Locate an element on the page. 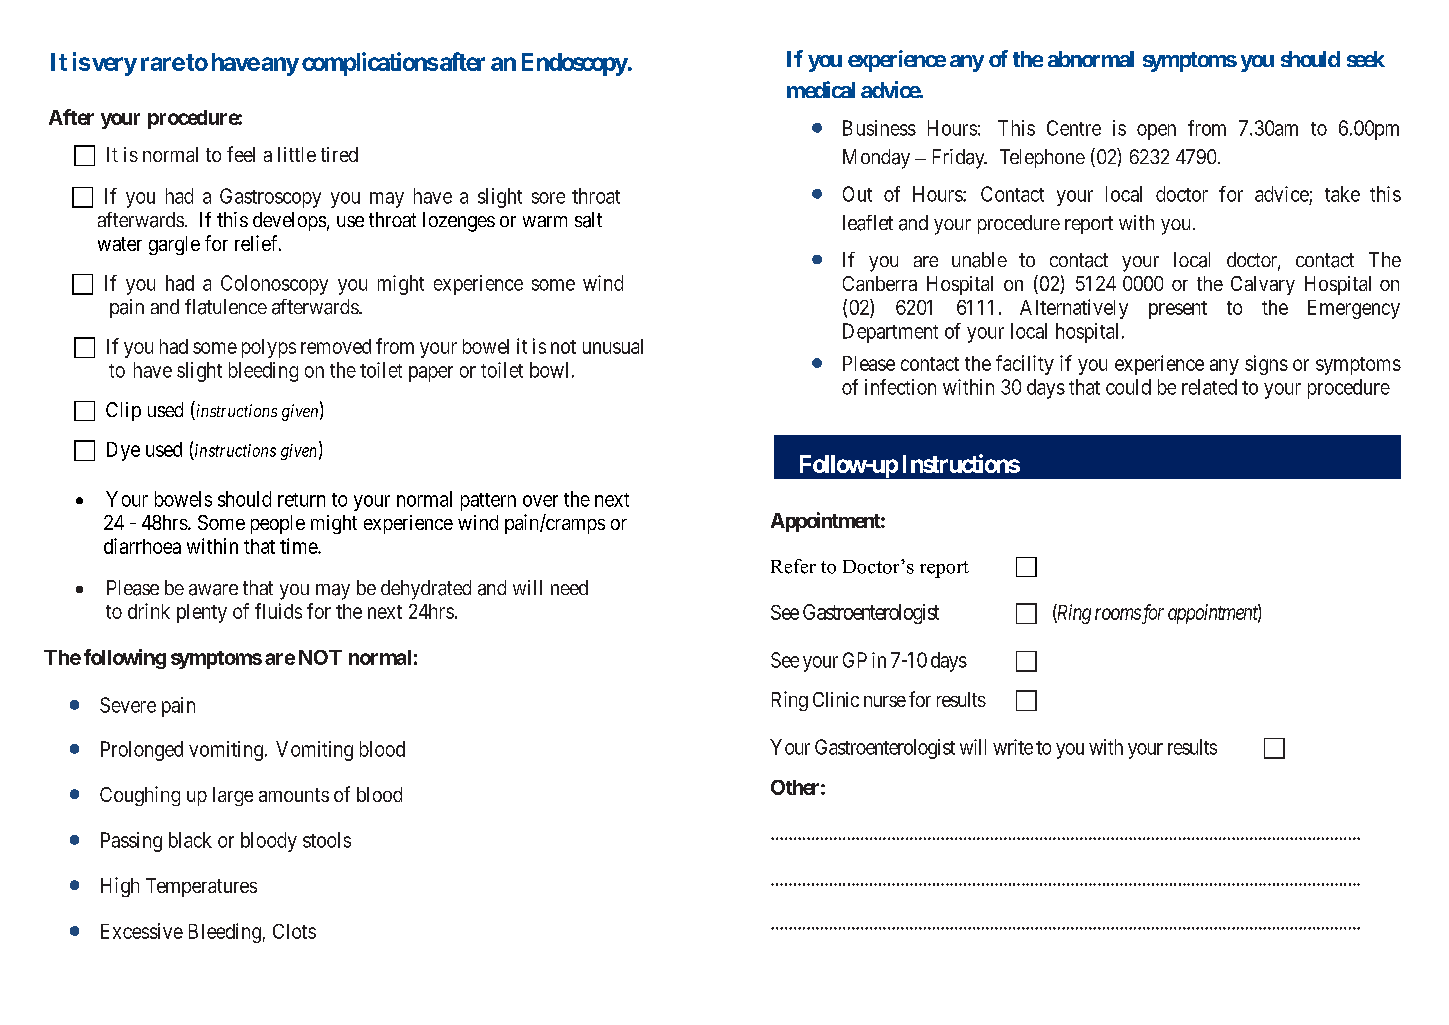 This image has height=1025, width=1449. Clots is located at coordinates (294, 931).
